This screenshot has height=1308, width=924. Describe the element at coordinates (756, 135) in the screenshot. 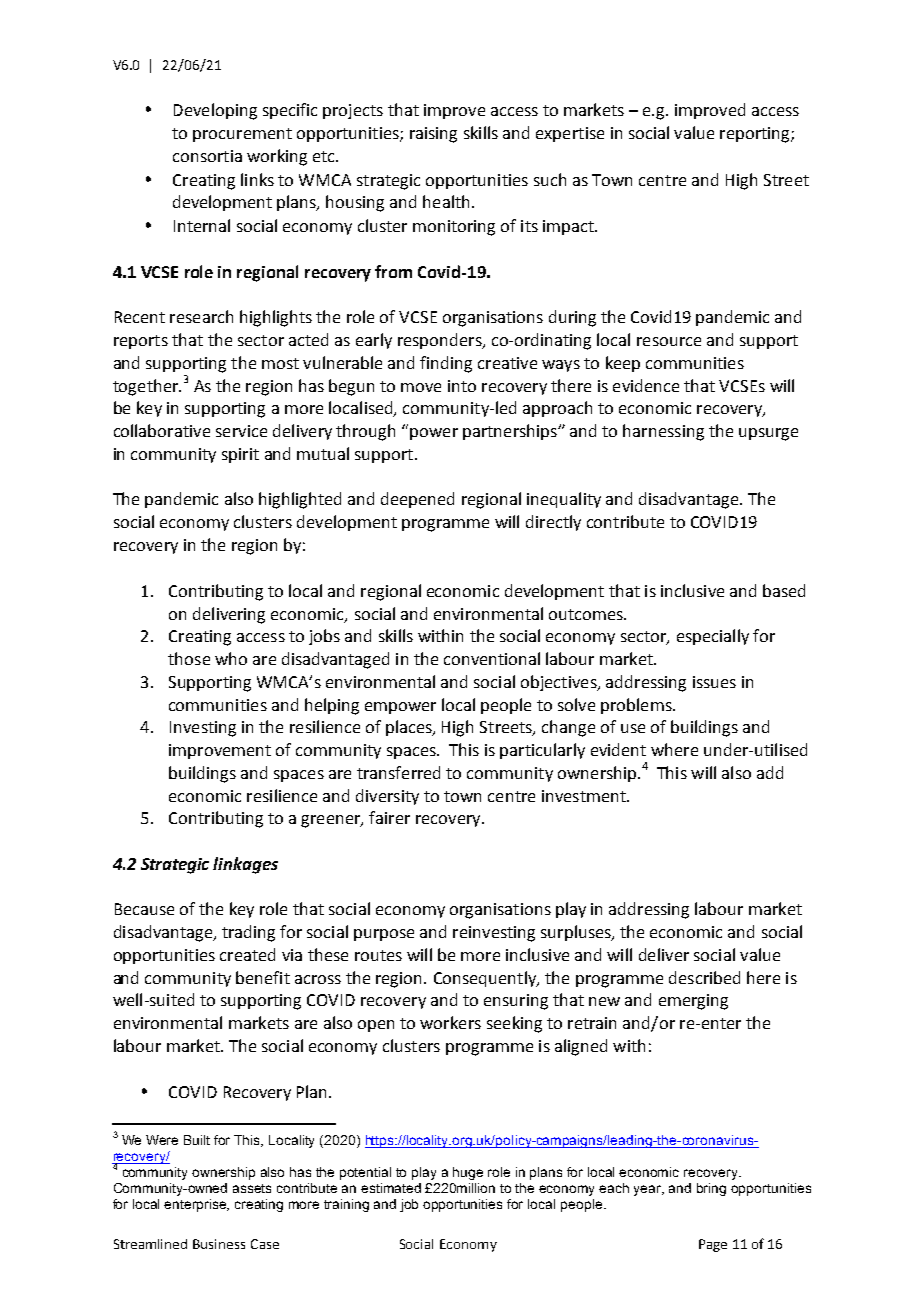

I see `reporting` at that location.
